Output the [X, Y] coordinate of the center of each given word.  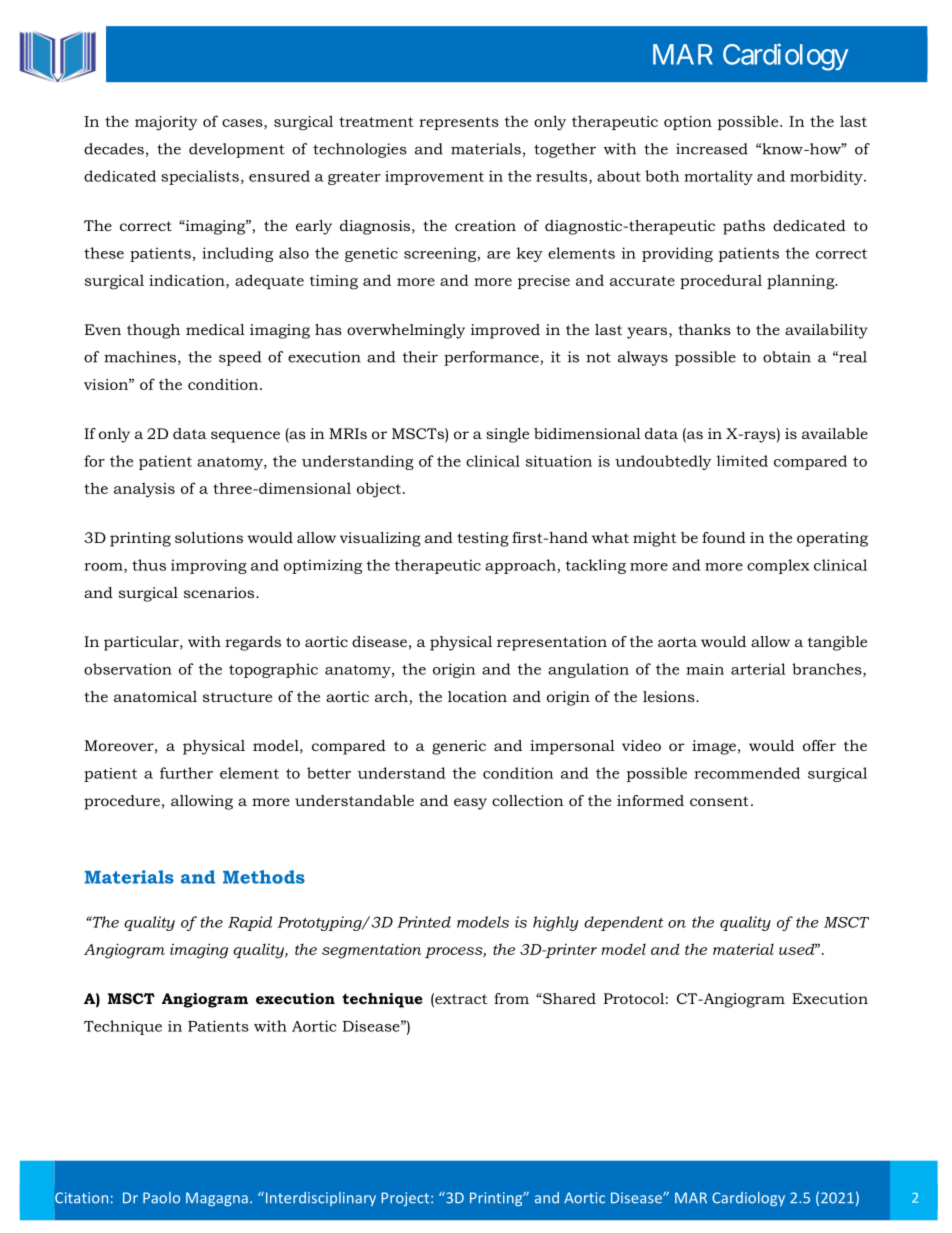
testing [483, 539]
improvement [434, 178]
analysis [144, 490]
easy [470, 804]
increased [712, 149]
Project [406, 1199]
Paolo [161, 1198]
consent [719, 801]
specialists [200, 177]
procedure [122, 802]
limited [742, 461]
